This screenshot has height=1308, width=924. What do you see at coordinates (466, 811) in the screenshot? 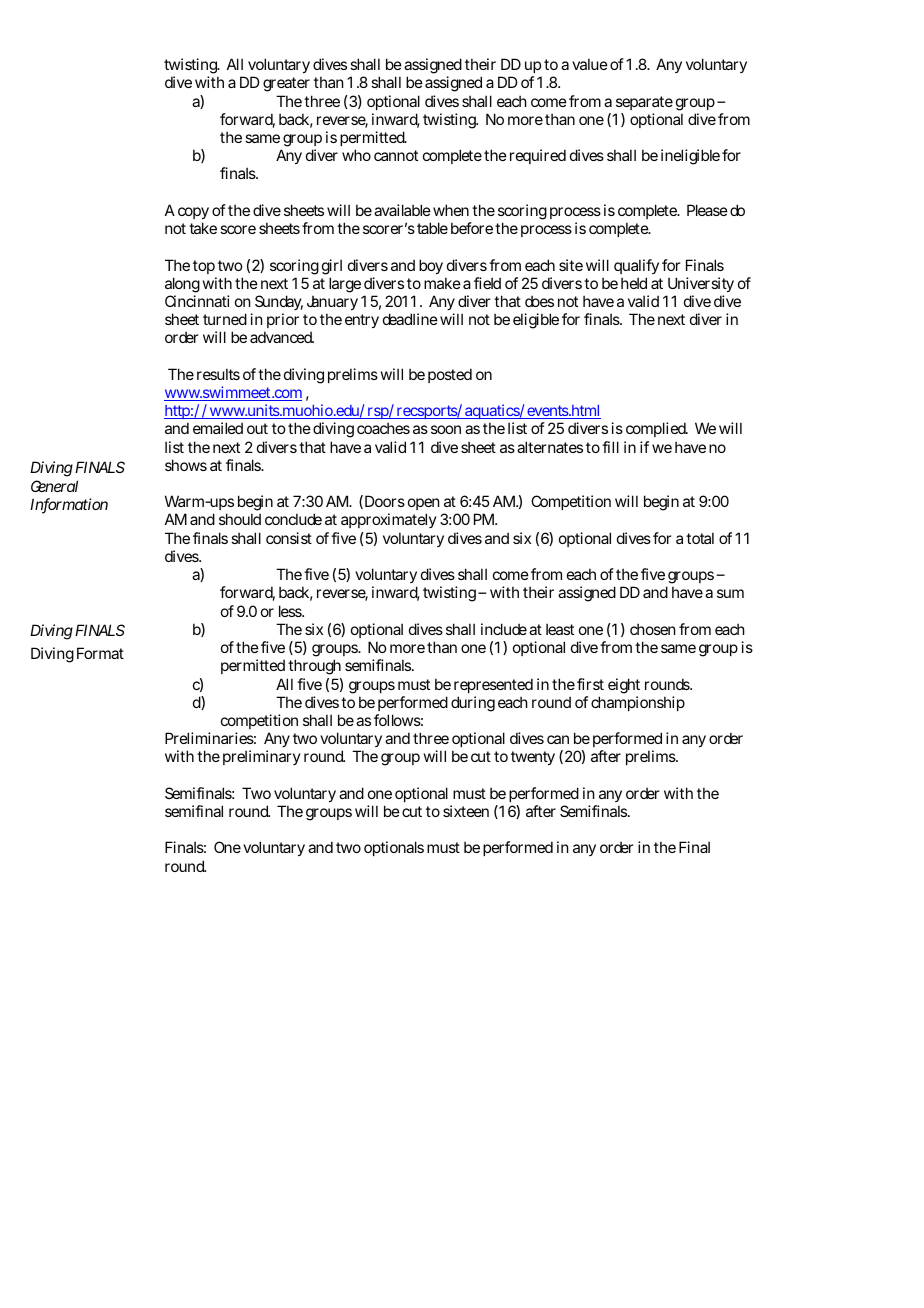
I see `sixteen` at bounding box center [466, 811].
